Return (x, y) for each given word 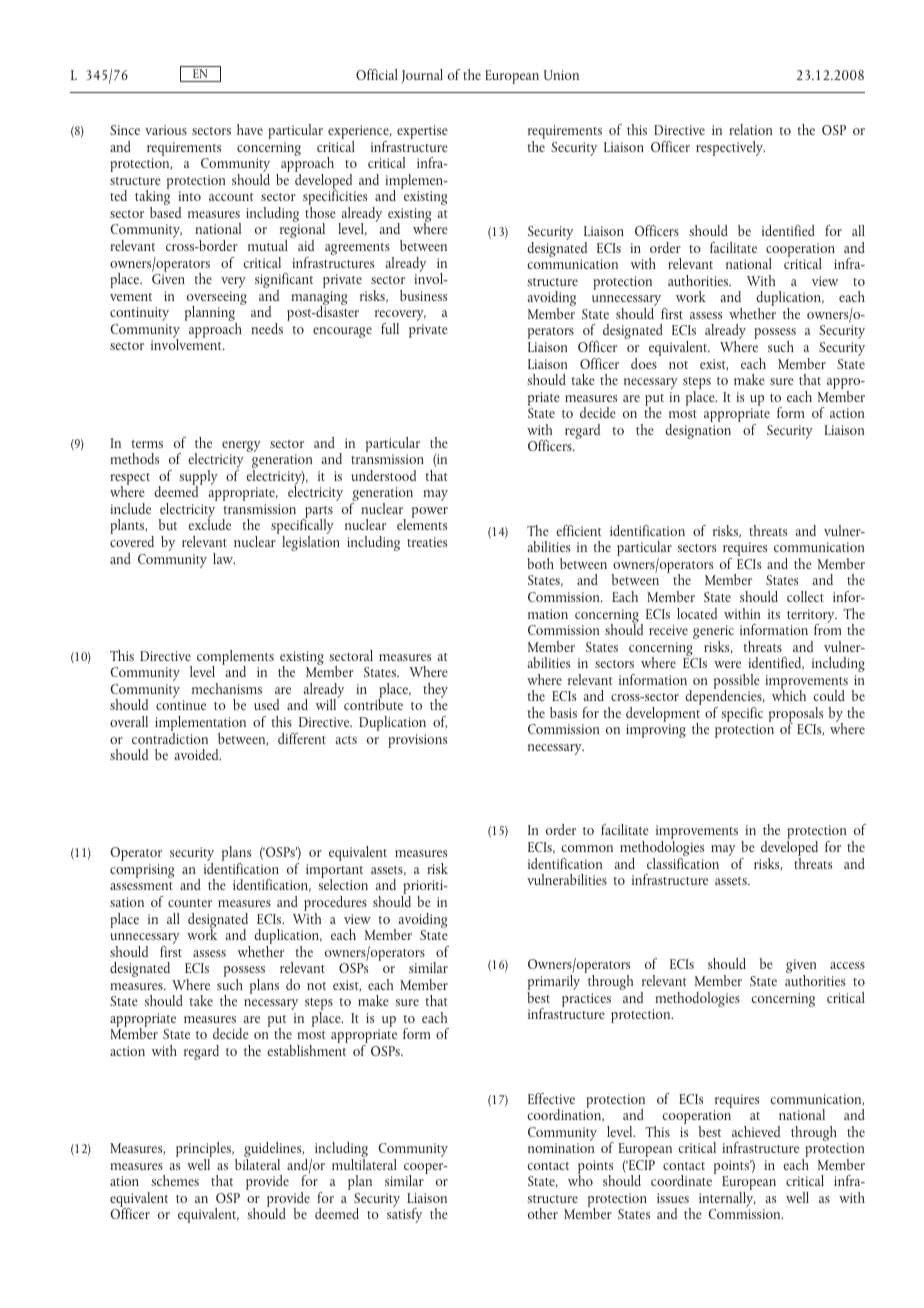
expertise (422, 132)
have (250, 129)
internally (727, 1201)
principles (205, 1151)
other (543, 1213)
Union (561, 75)
